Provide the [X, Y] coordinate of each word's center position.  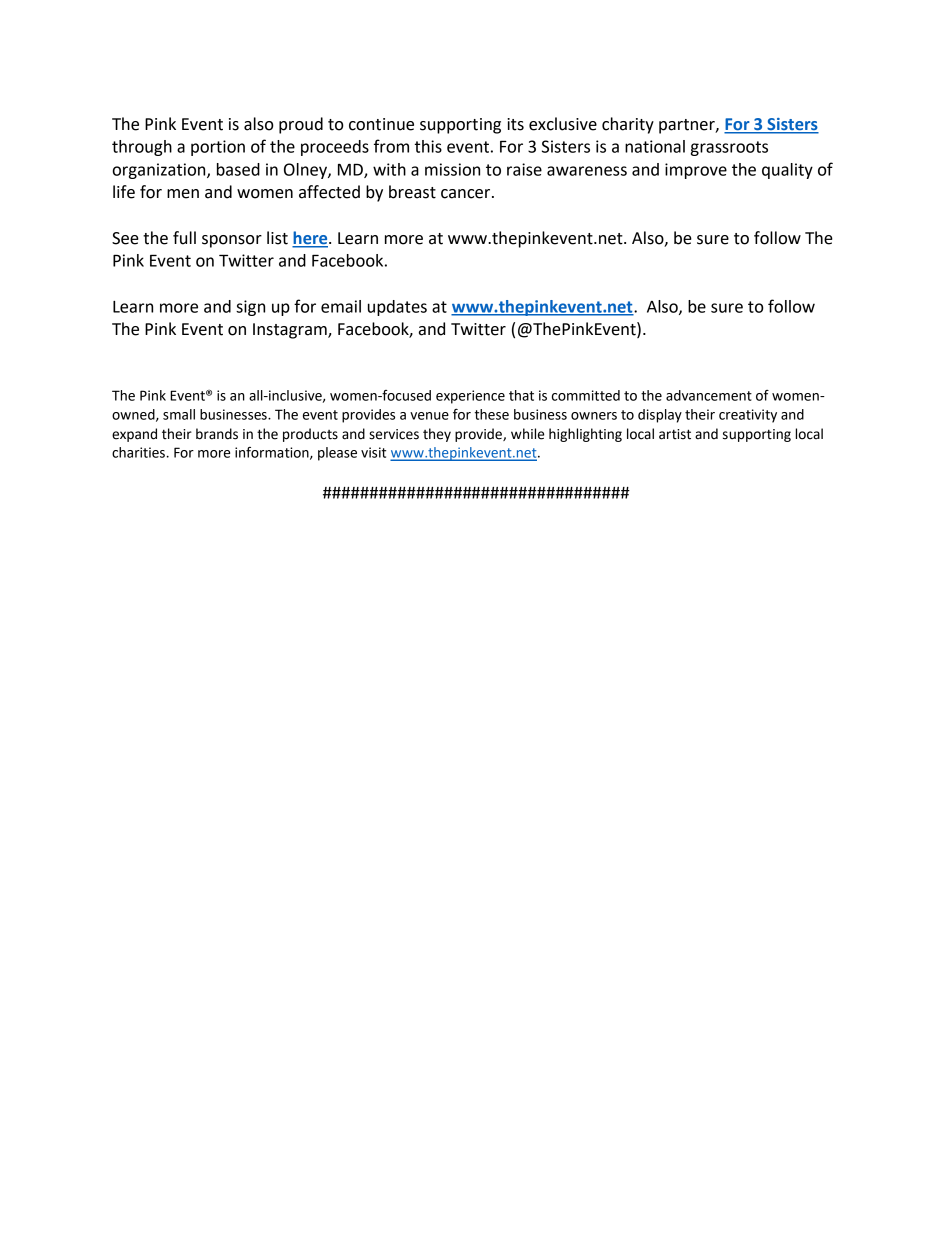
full [184, 238]
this [428, 146]
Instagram [291, 331]
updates [397, 308]
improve [696, 171]
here [311, 239]
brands [217, 434]
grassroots [729, 148]
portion [218, 148]
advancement [709, 395]
